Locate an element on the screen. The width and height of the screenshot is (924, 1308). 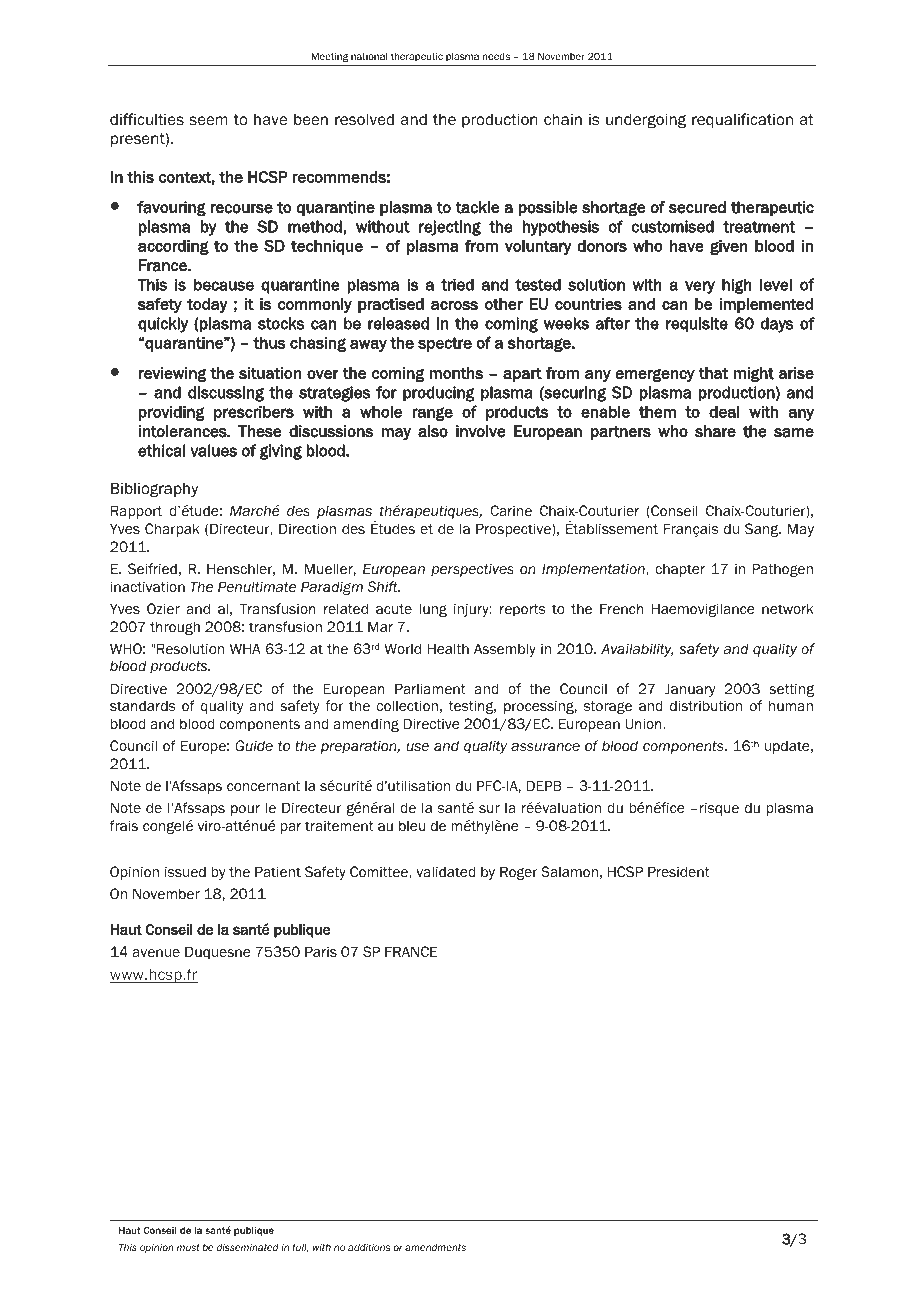
WHA is located at coordinates (245, 648).
